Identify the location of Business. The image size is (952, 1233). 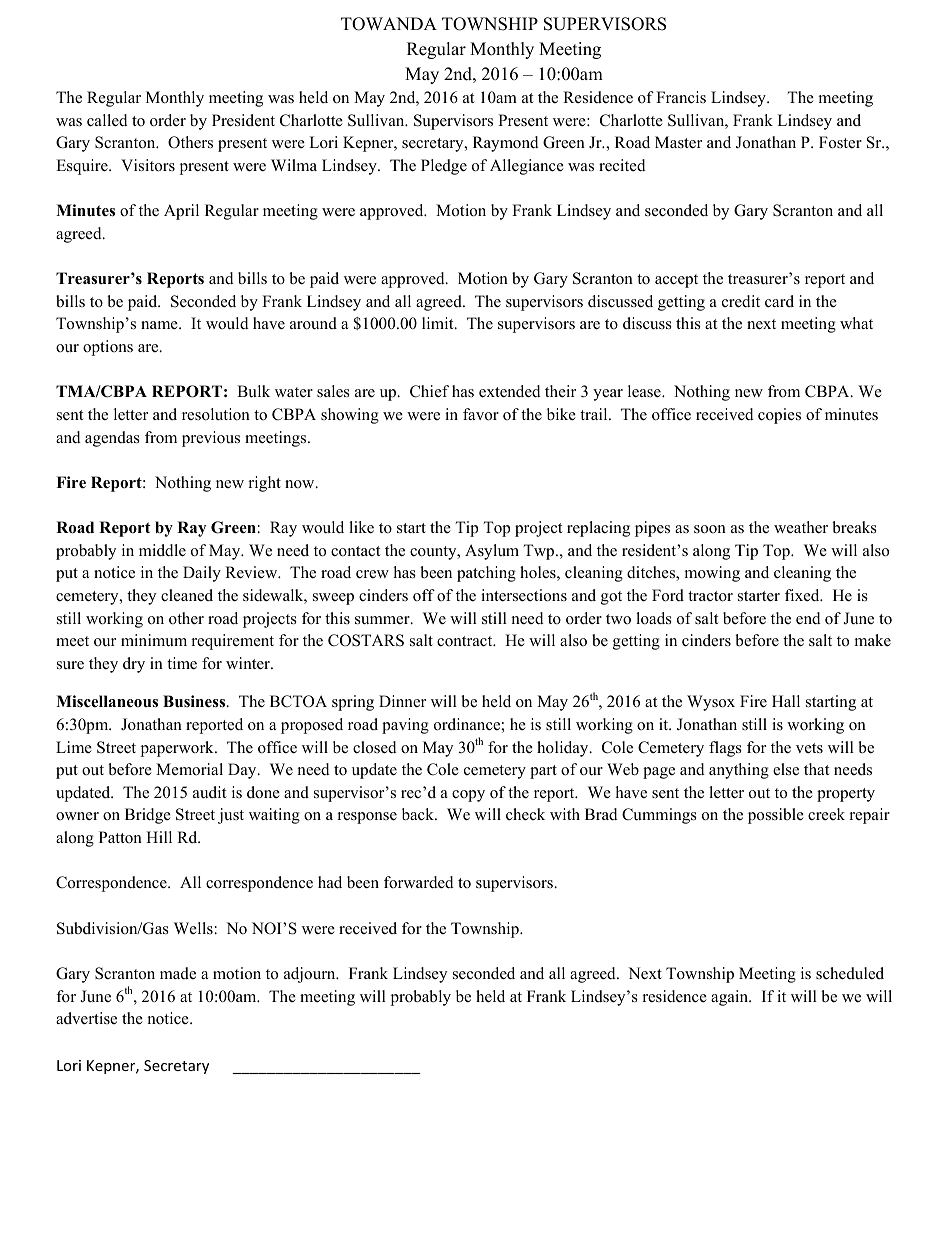
(195, 701).
